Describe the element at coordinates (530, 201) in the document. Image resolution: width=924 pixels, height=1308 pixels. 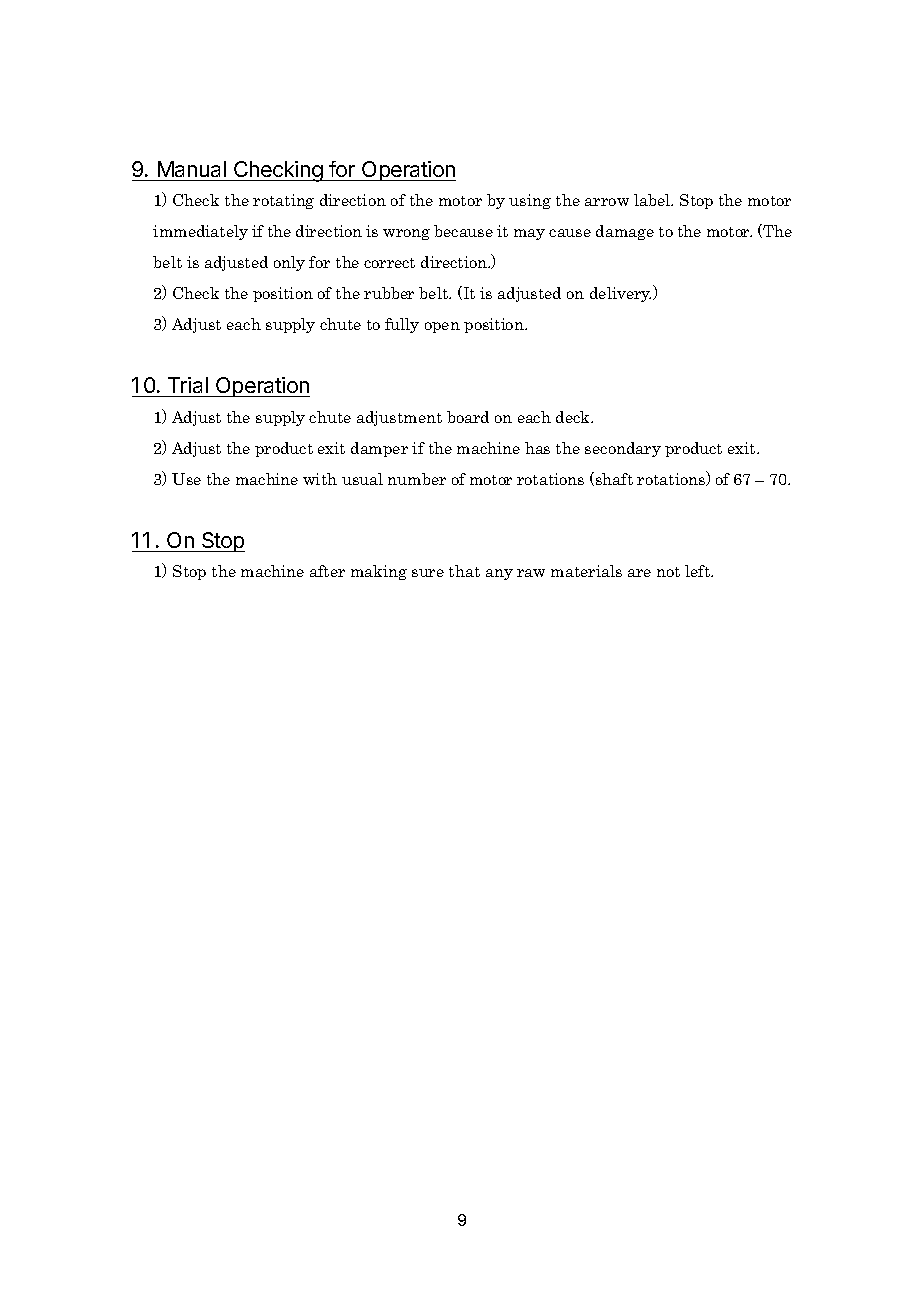
I see `using` at that location.
